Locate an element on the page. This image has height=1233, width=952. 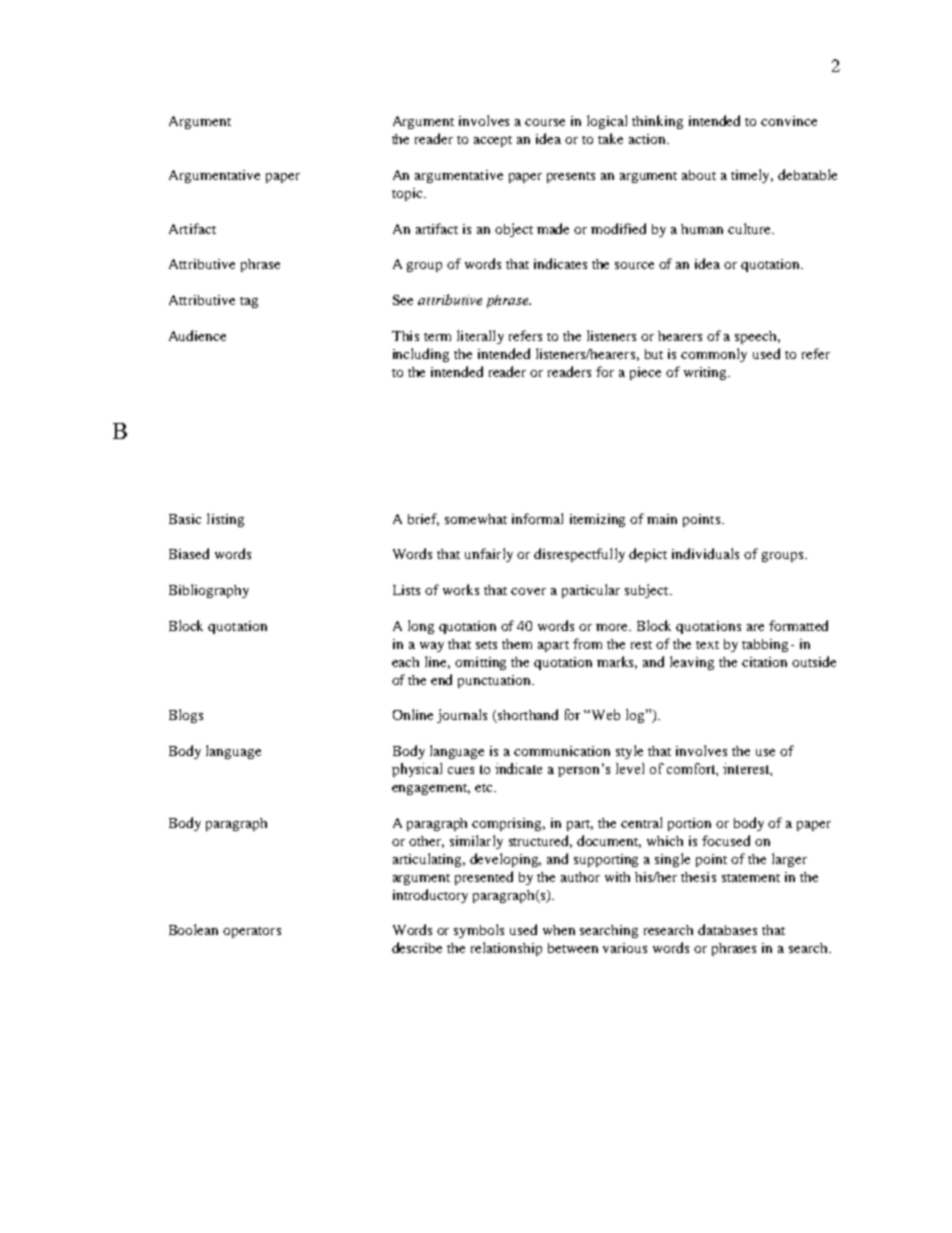
Blogs is located at coordinates (186, 716).
